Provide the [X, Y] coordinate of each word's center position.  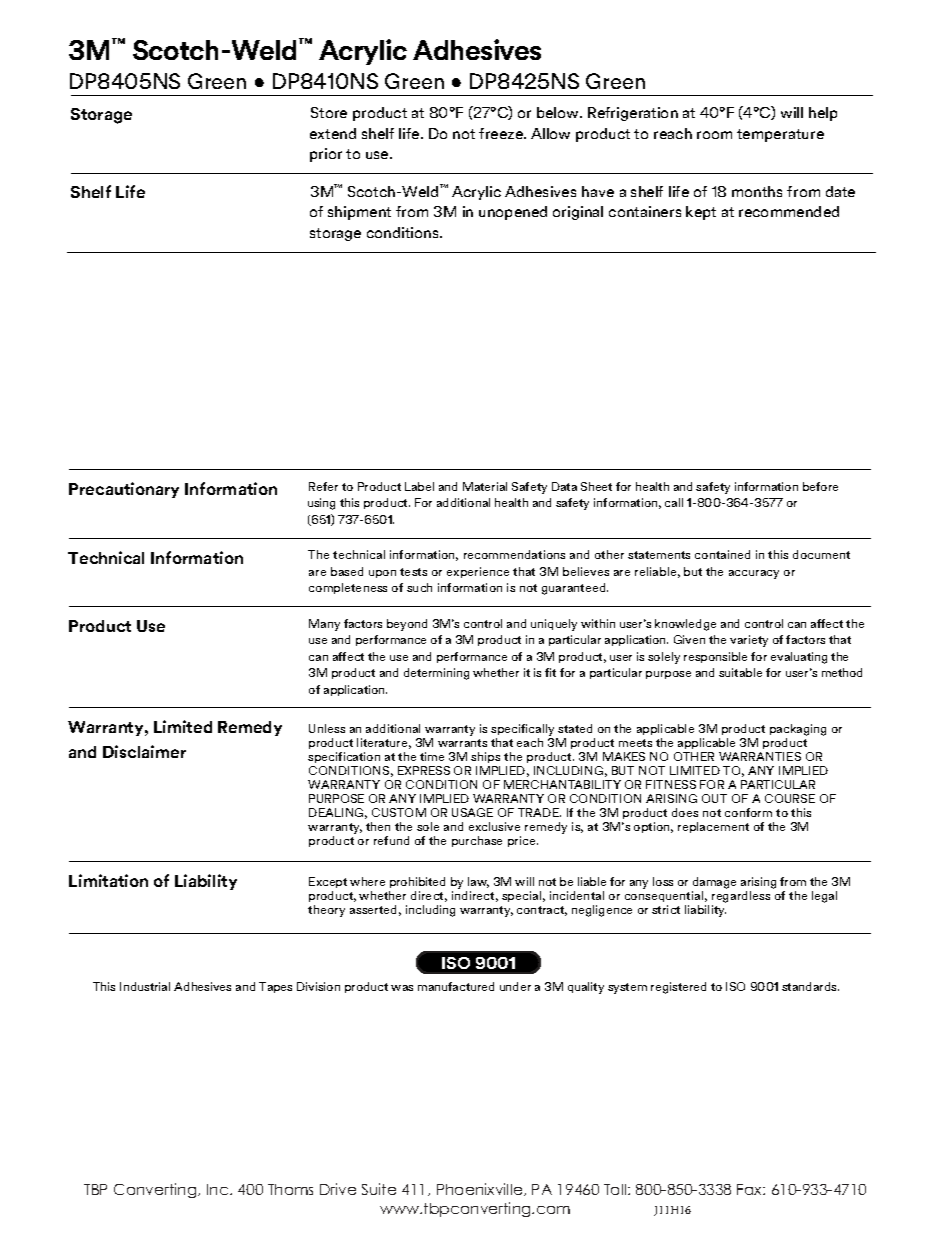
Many [324, 625]
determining [436, 674]
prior [326, 155]
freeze [502, 133]
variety [749, 641]
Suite [379, 1189]
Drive [338, 1189]
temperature [780, 135]
